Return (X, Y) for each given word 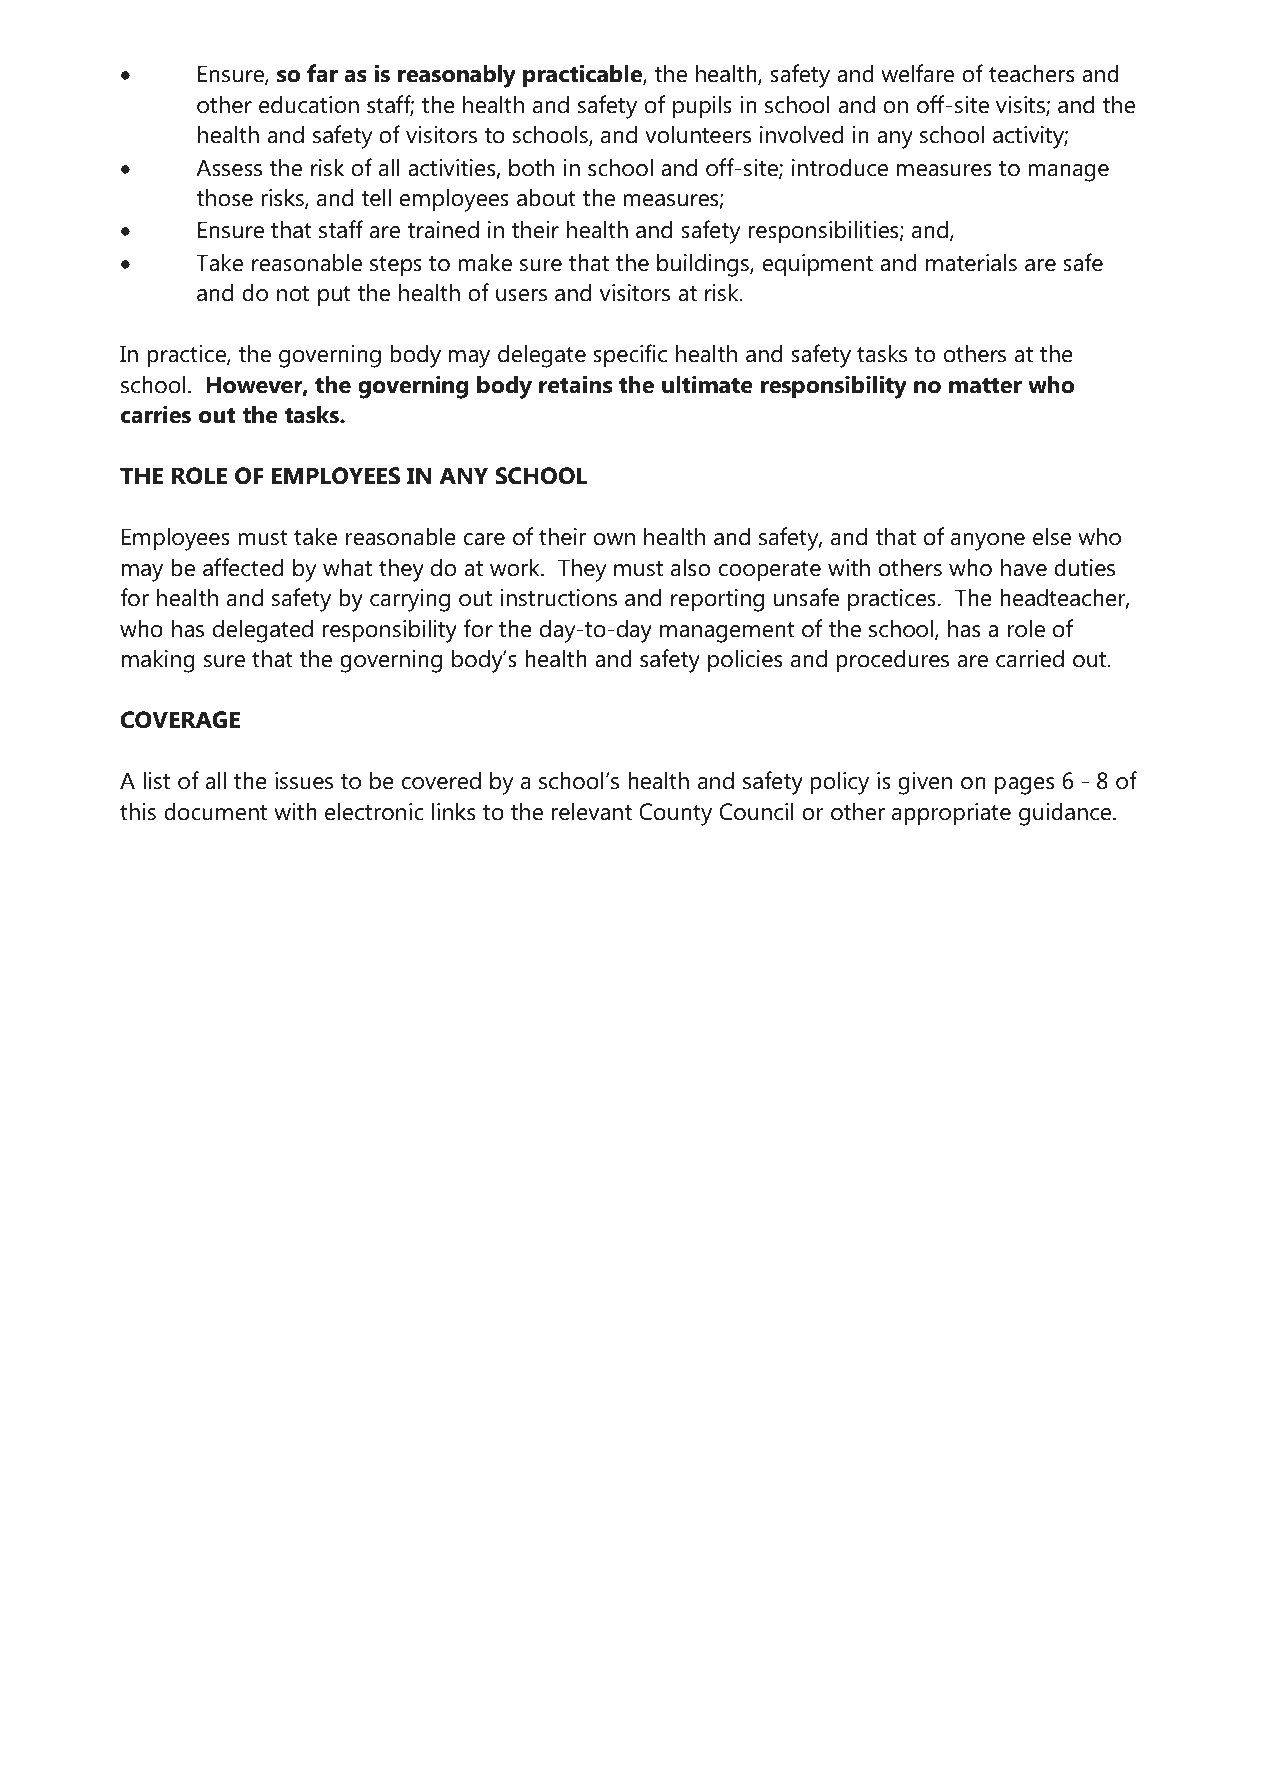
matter (985, 386)
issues (304, 781)
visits (1021, 106)
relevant (592, 811)
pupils (702, 107)
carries (156, 414)
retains (575, 385)
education (309, 104)
